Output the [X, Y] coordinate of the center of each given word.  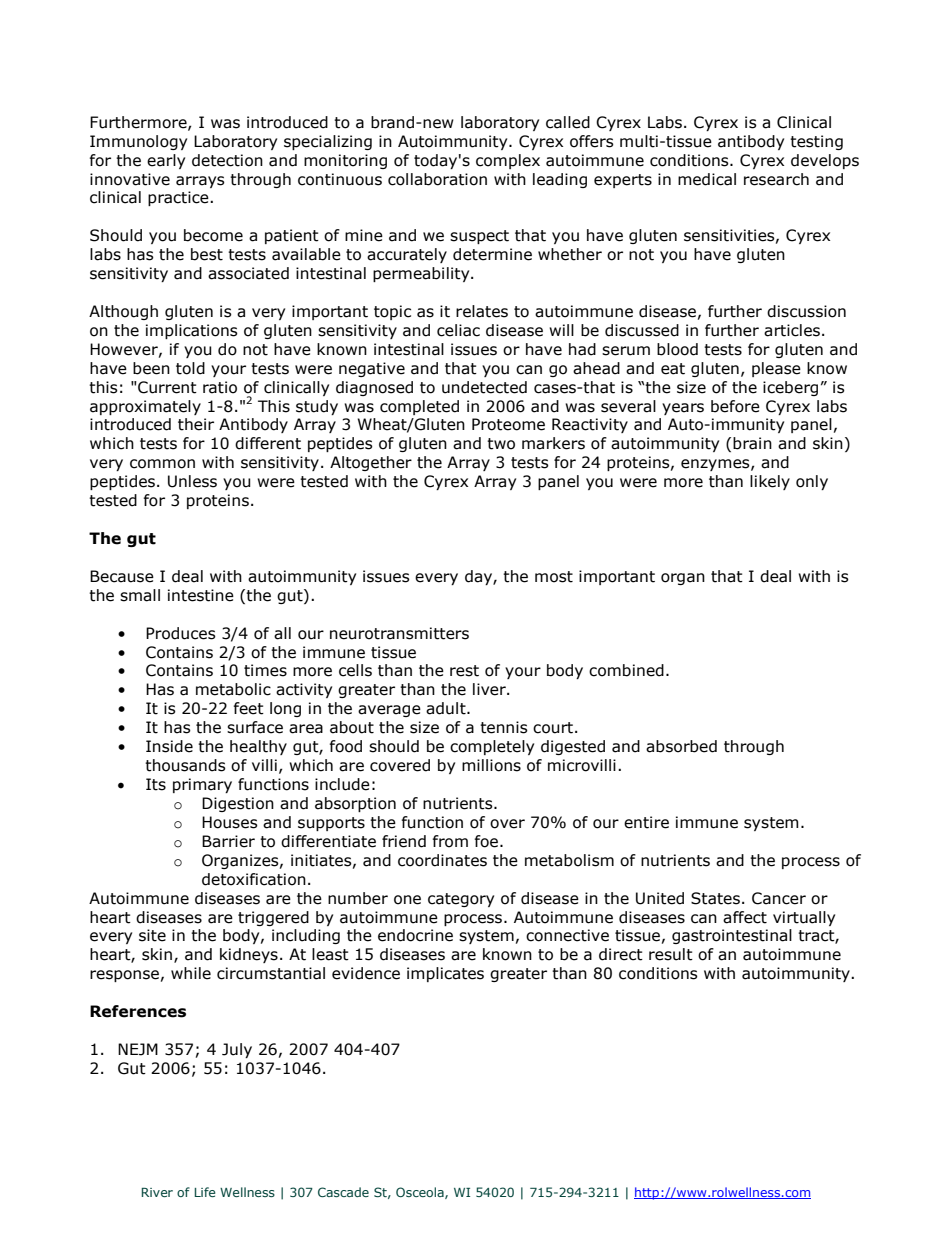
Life [205, 1192]
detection [227, 160]
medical [707, 179]
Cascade [343, 1192]
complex [508, 161]
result [671, 954]
